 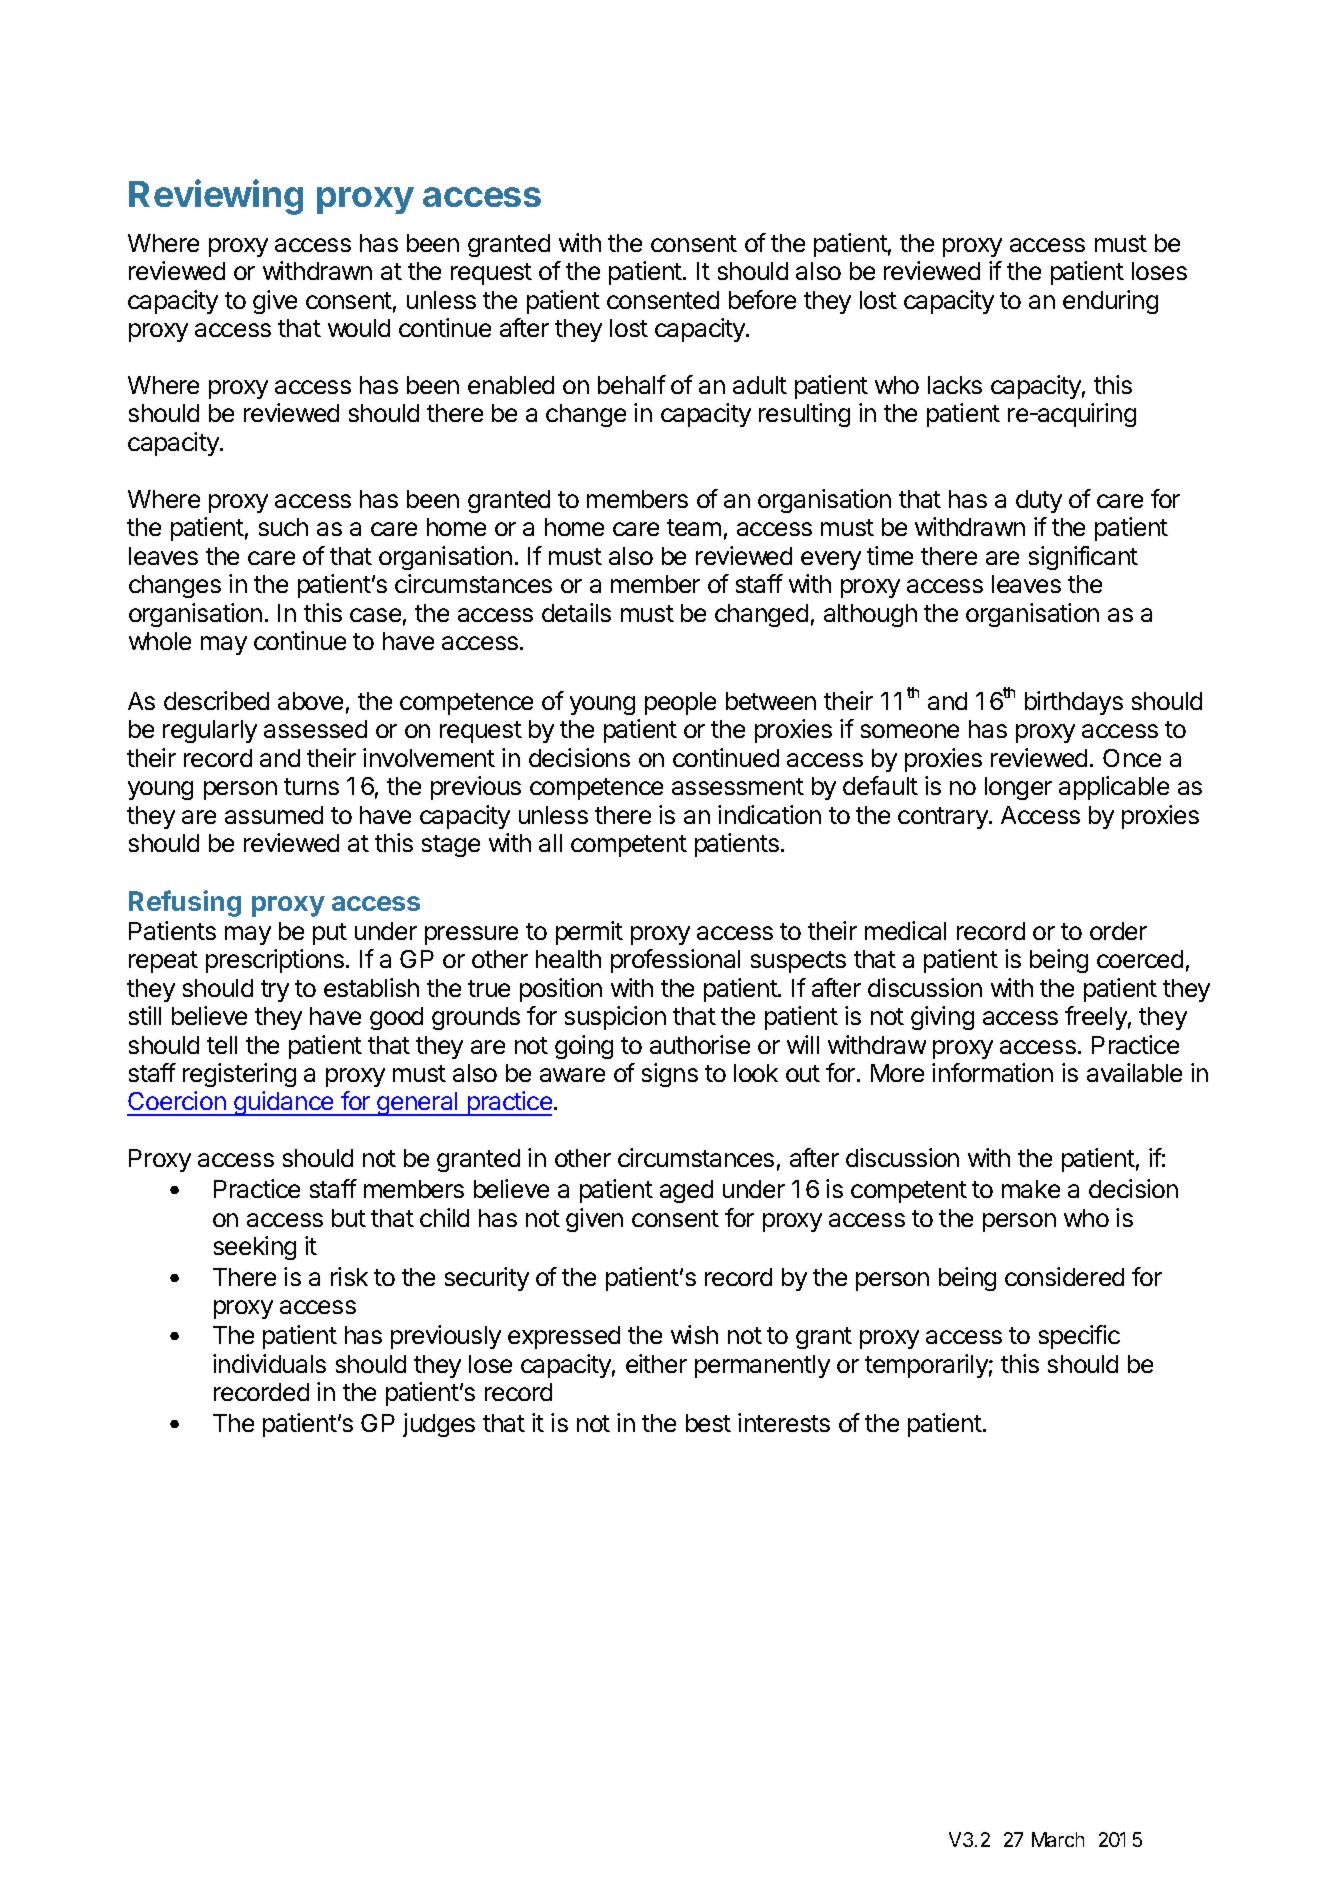 I want to click on March, so click(x=1058, y=1839).
